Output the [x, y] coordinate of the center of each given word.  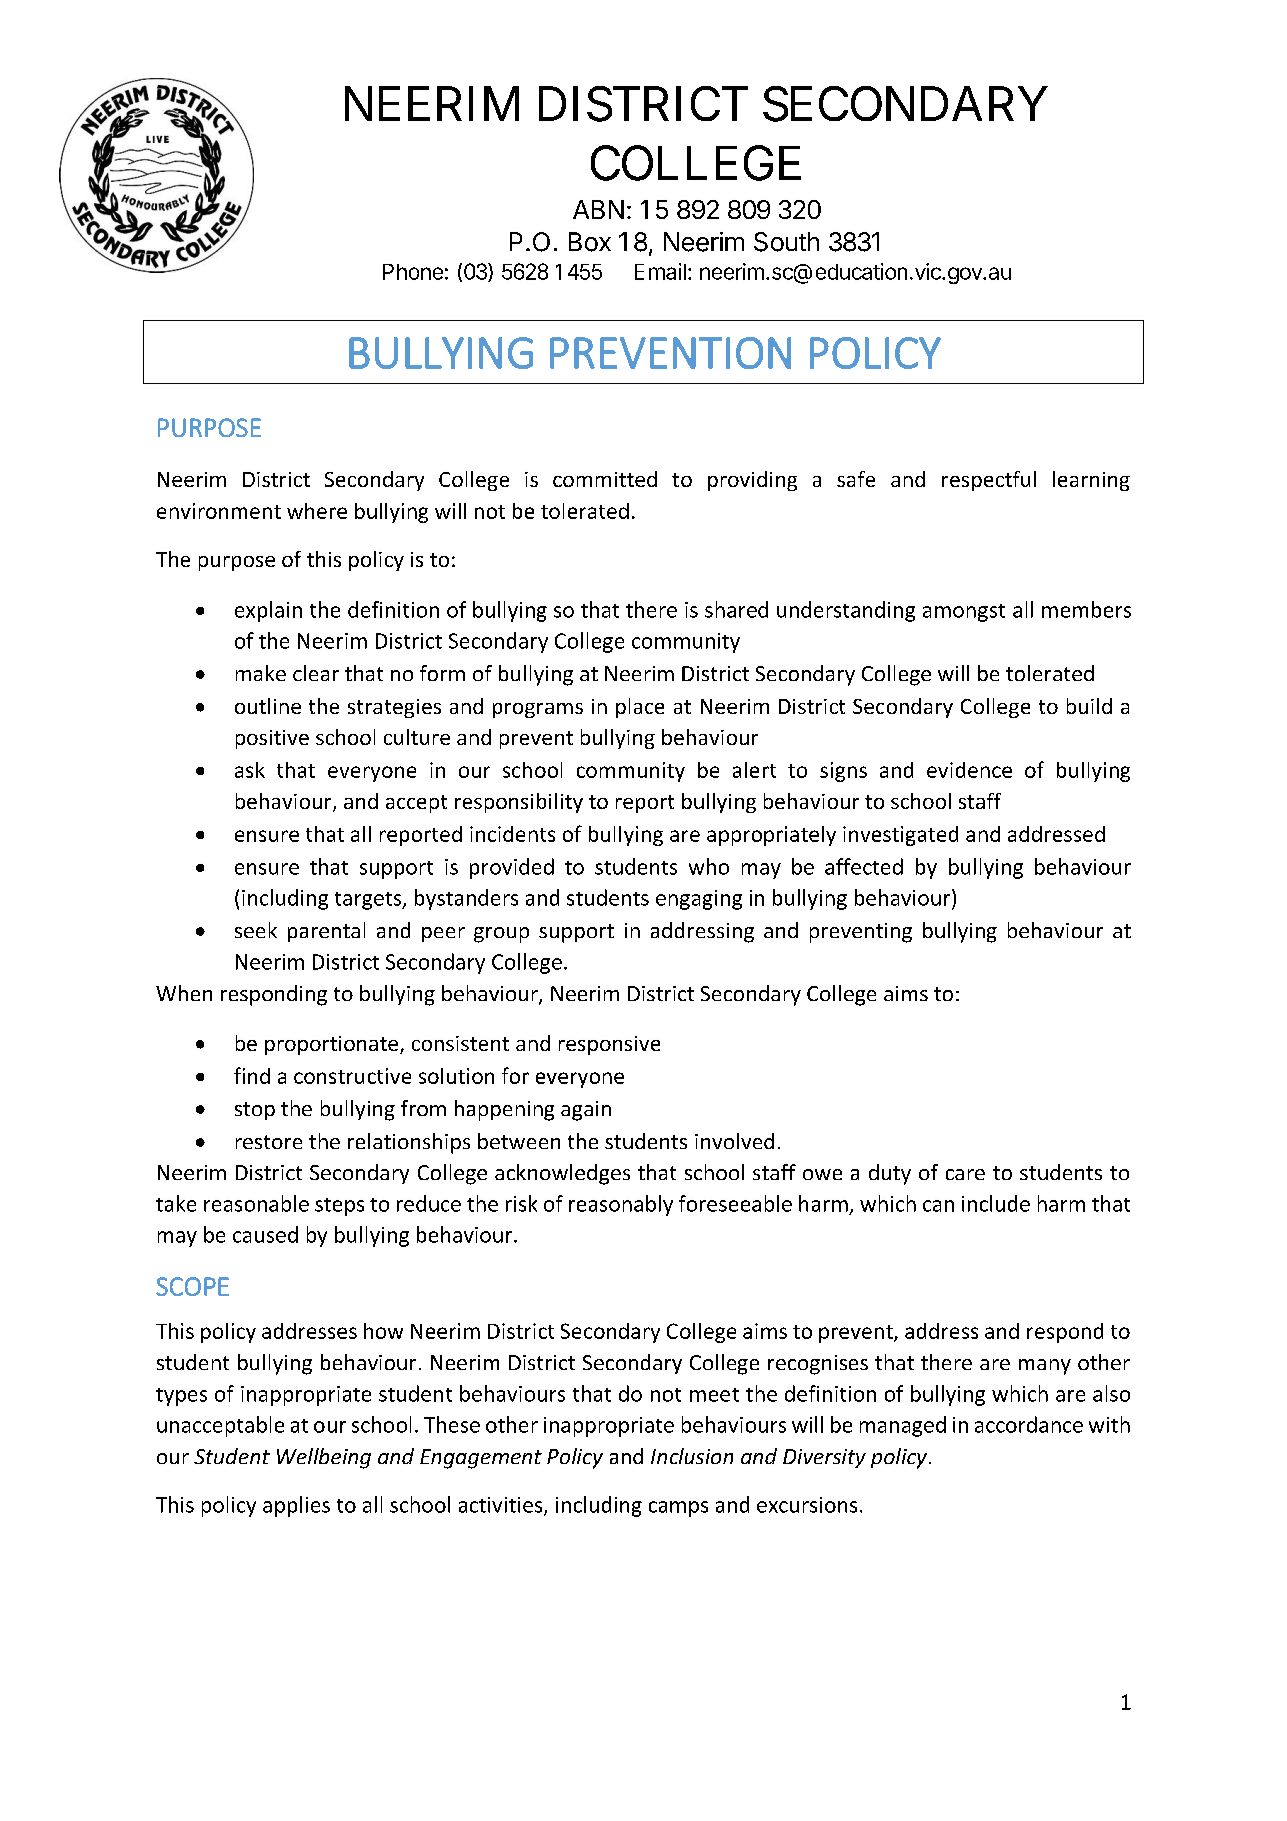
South [786, 242]
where [317, 511]
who [709, 866]
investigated [900, 836]
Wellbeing [324, 1458]
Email [660, 271]
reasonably [621, 1205]
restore [269, 1142]
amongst [964, 613]
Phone [413, 272]
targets [369, 901]
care [965, 1174]
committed [605, 479]
